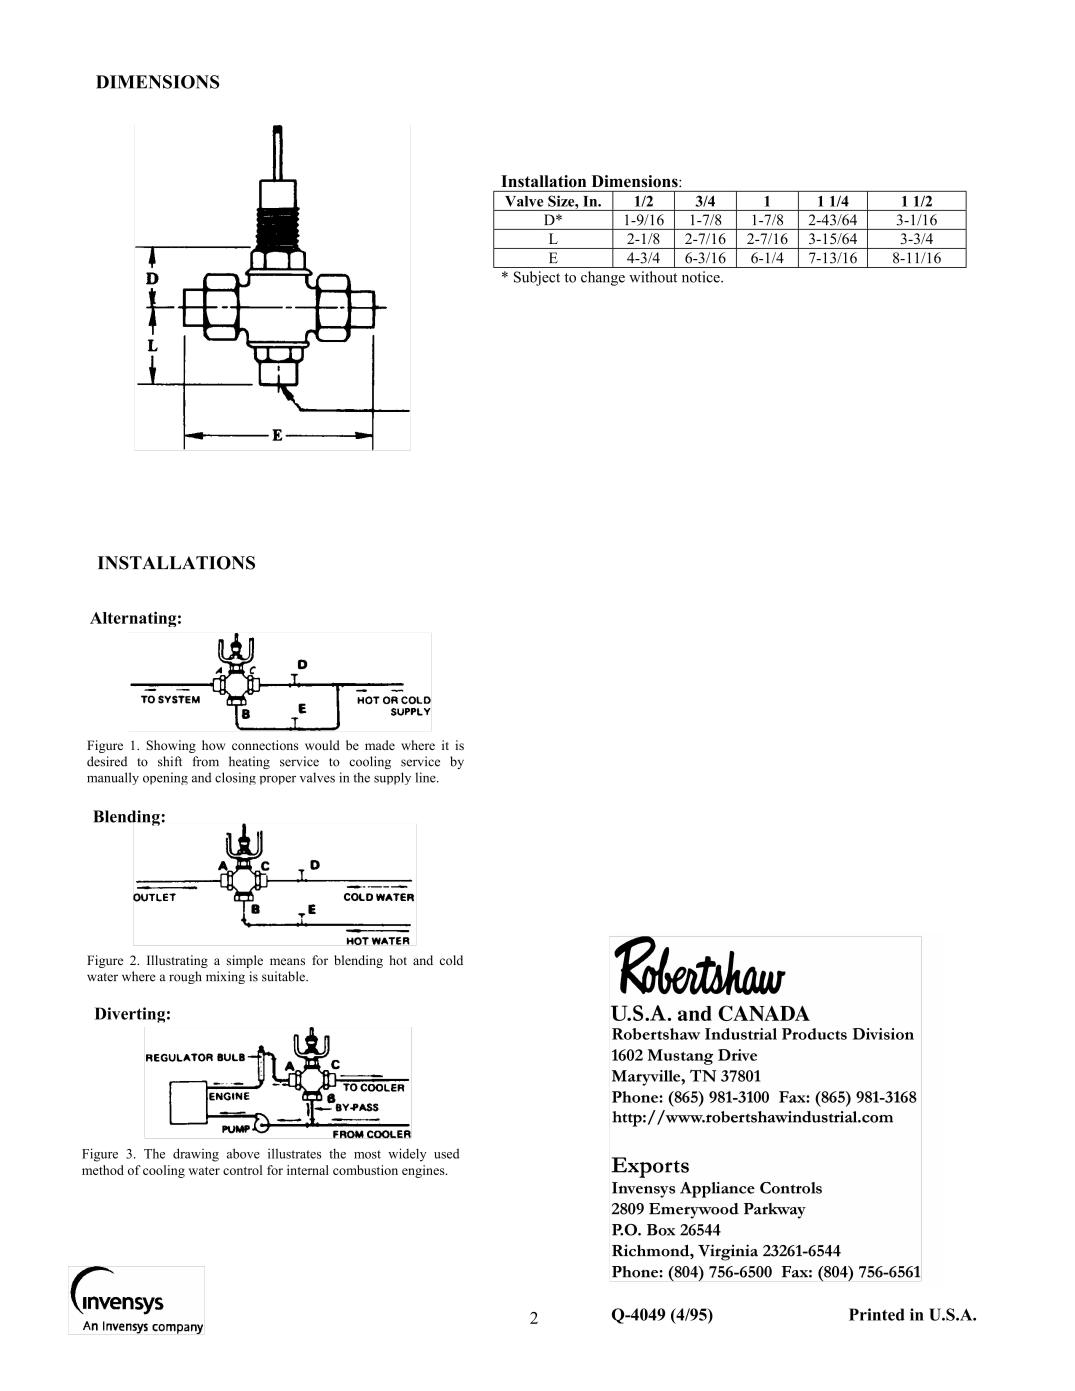 The height and width of the screenshot is (1391, 1075). What do you see at coordinates (603, 278) in the screenshot?
I see `change` at bounding box center [603, 278].
